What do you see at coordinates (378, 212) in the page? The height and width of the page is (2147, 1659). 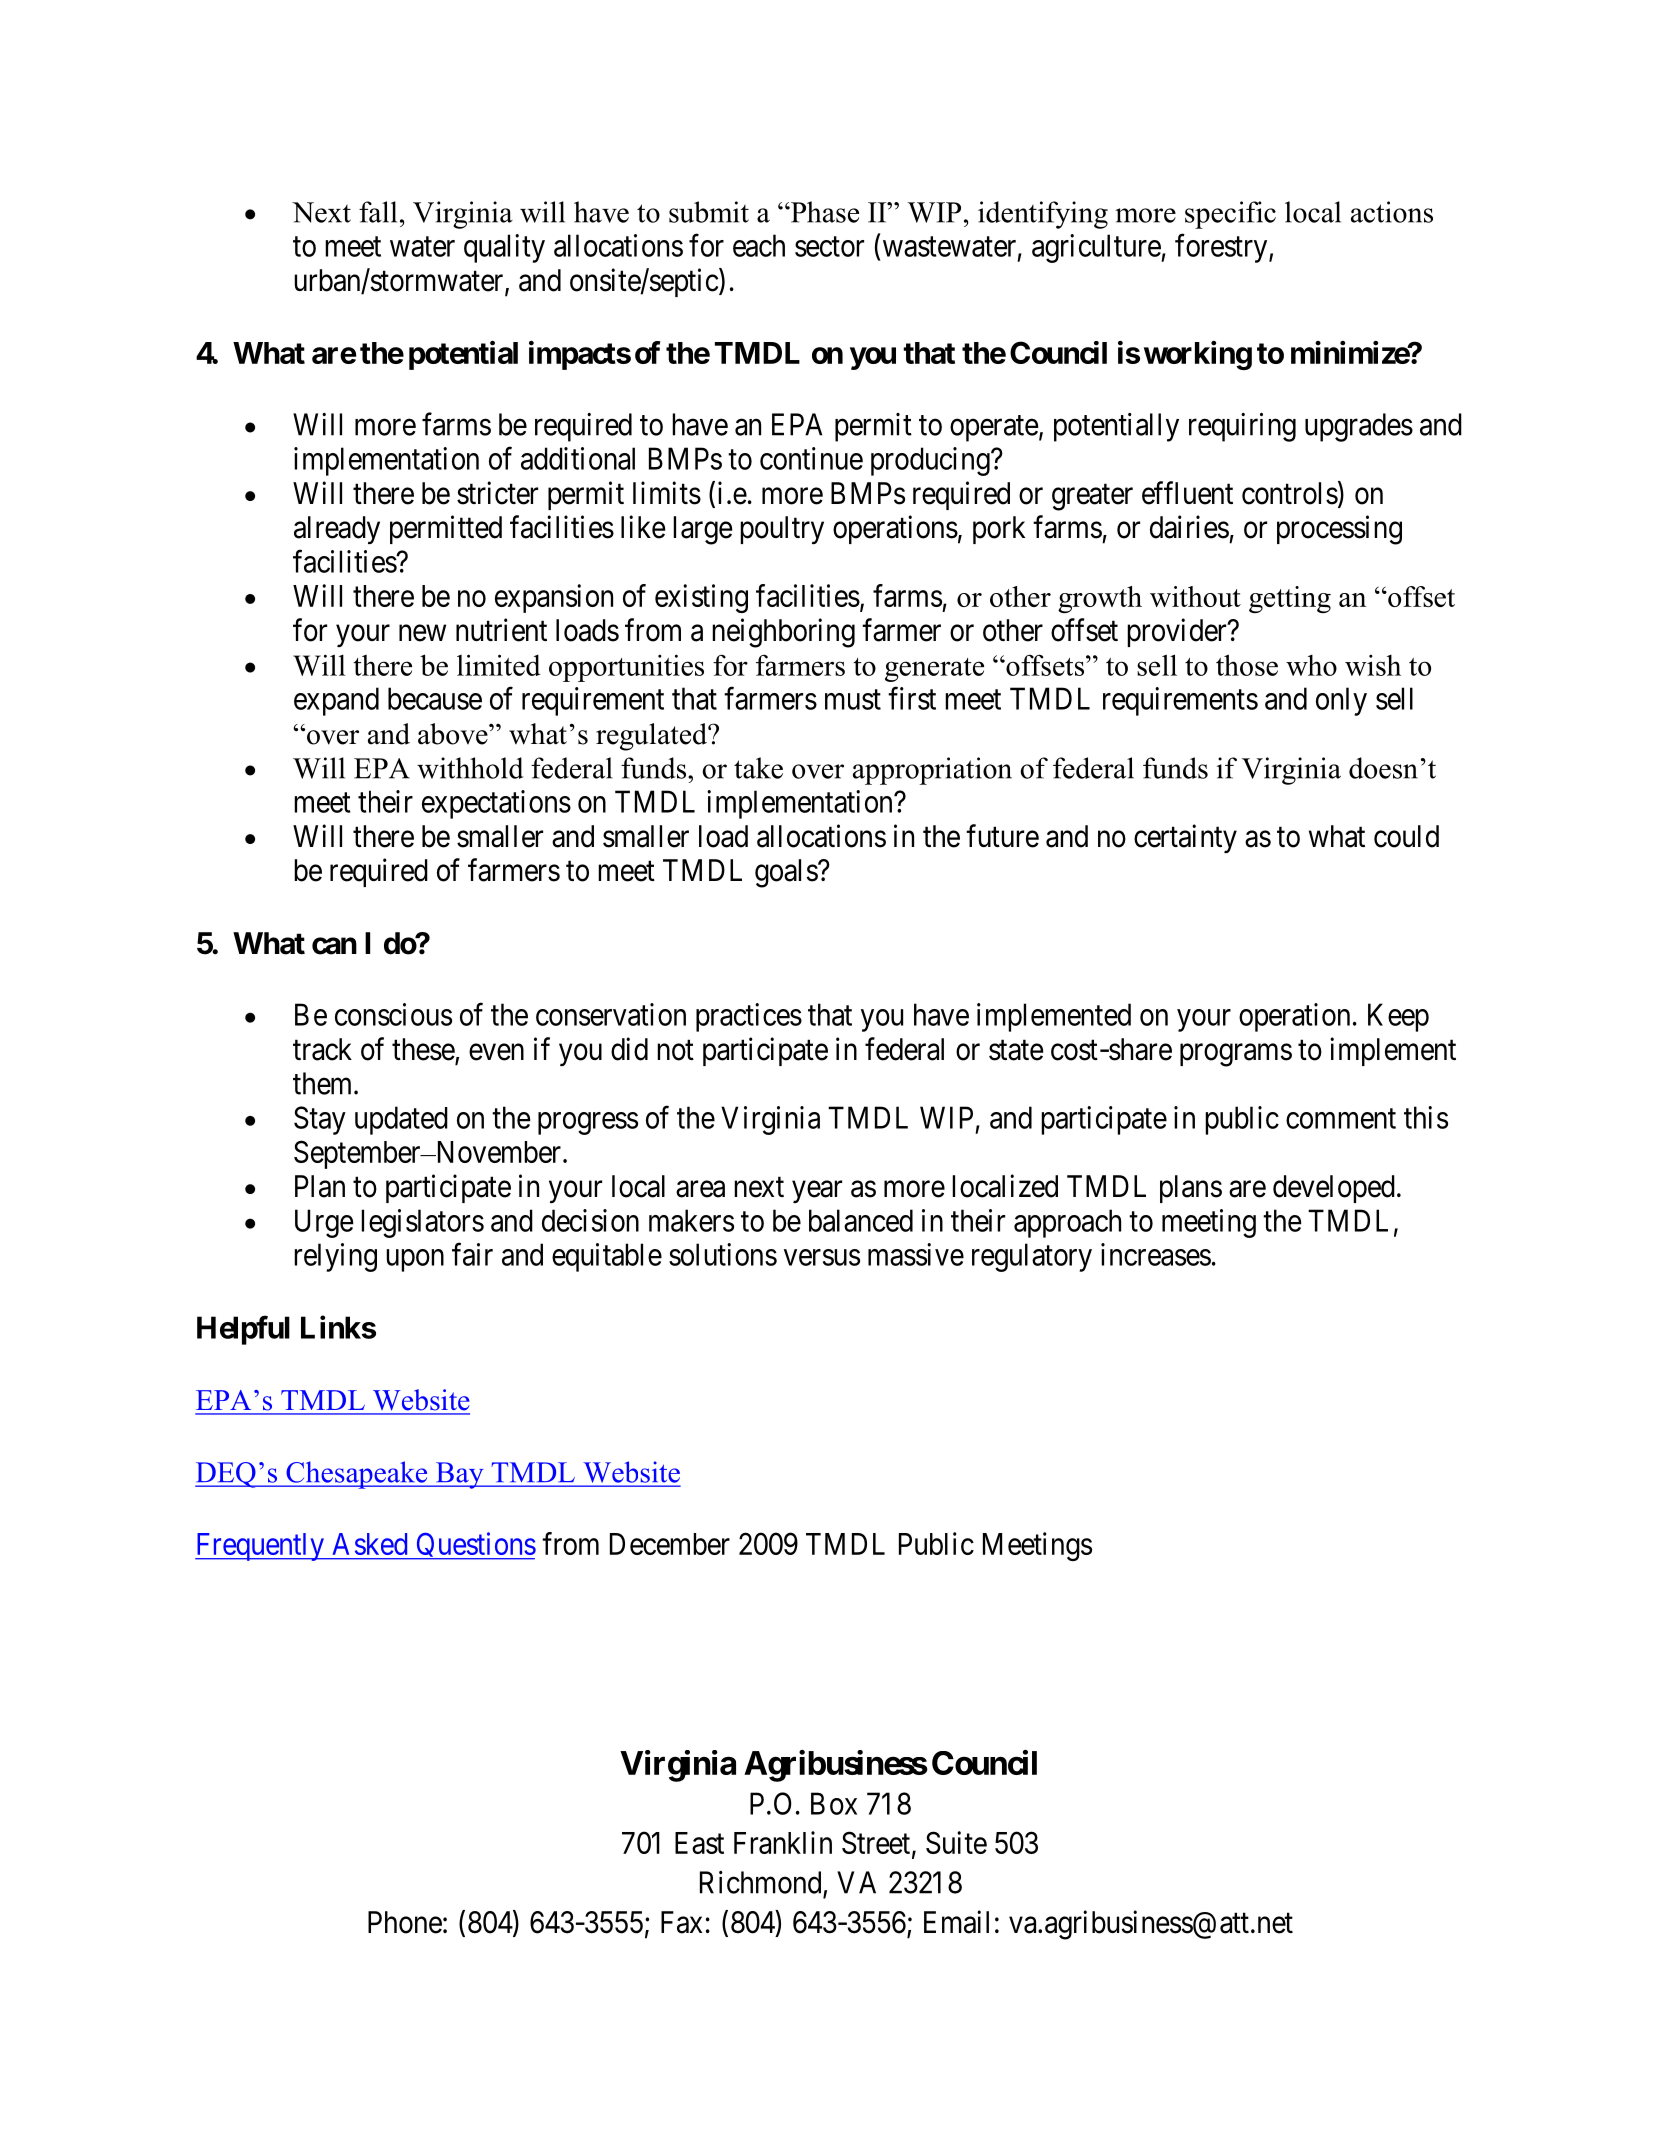 I see `fall` at bounding box center [378, 212].
